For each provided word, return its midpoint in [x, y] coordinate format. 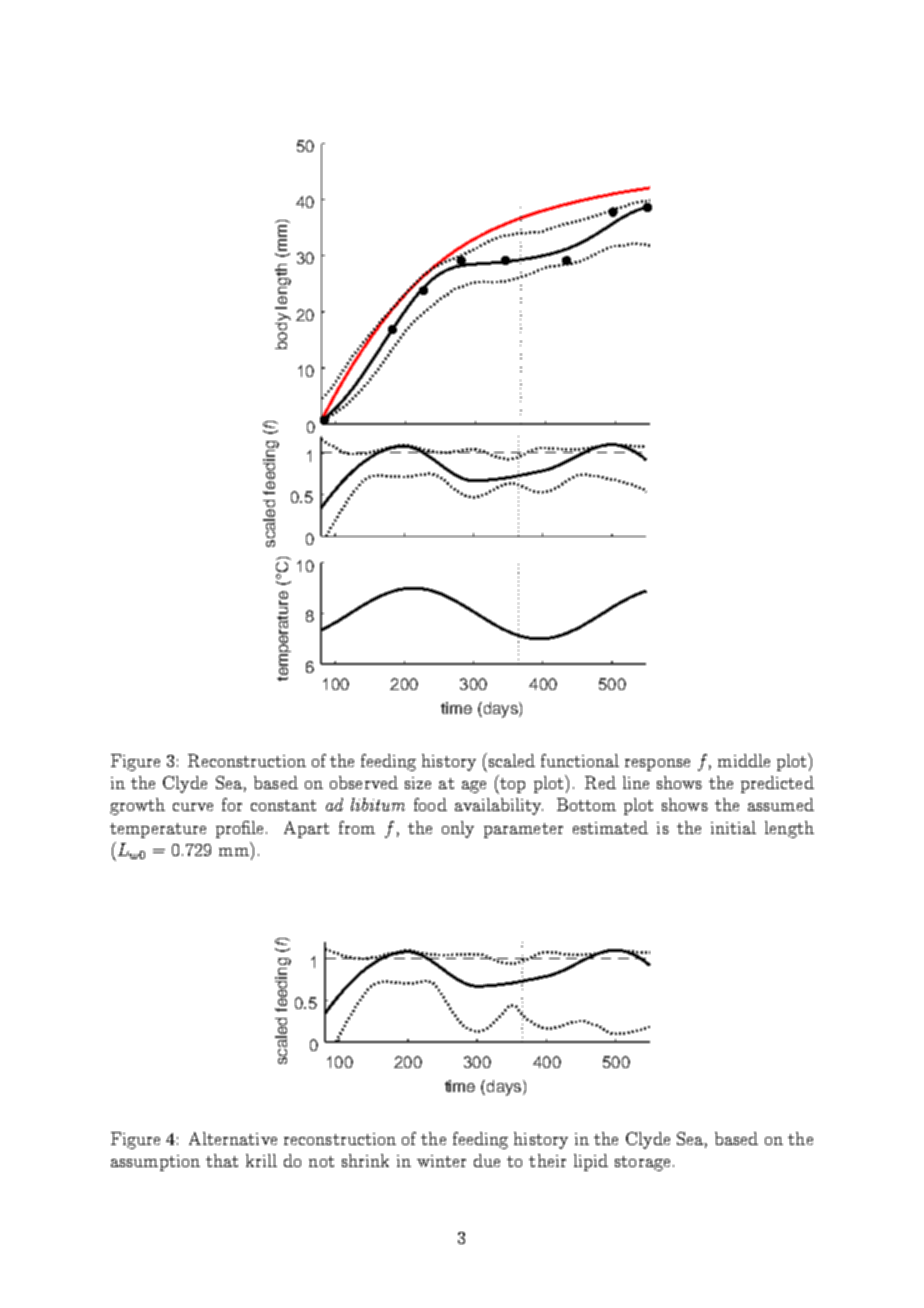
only [458, 829]
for [232, 804]
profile [241, 829]
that [222, 1160]
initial [733, 827]
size [418, 783]
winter [441, 1161]
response [657, 765]
